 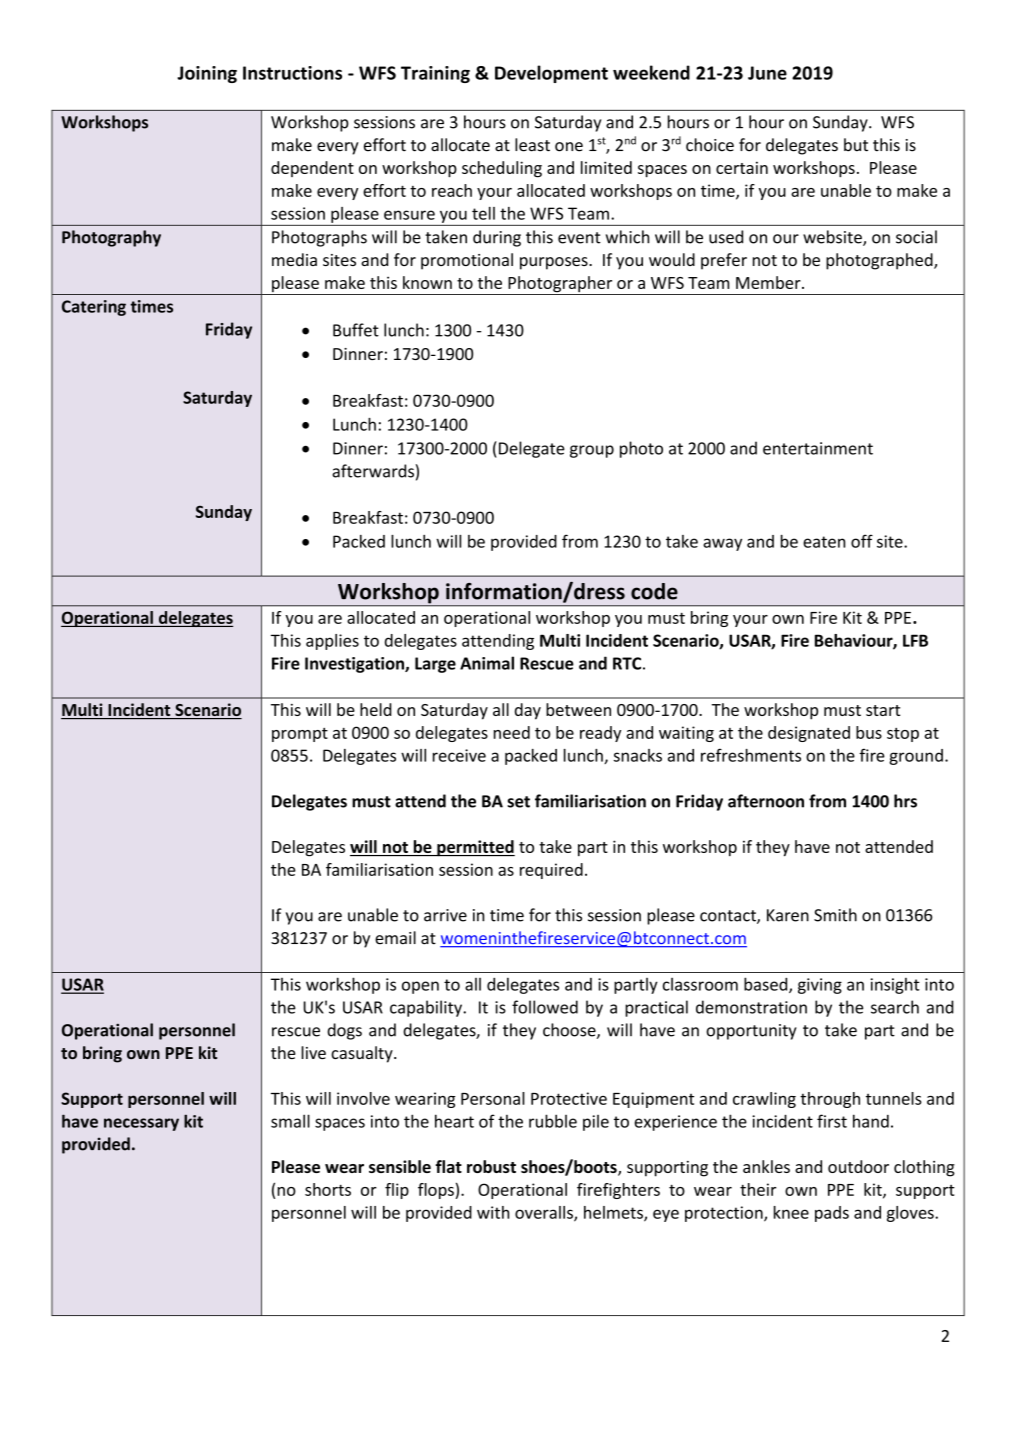 What do you see at coordinates (300, 735) in the screenshot?
I see `prompt` at bounding box center [300, 735].
